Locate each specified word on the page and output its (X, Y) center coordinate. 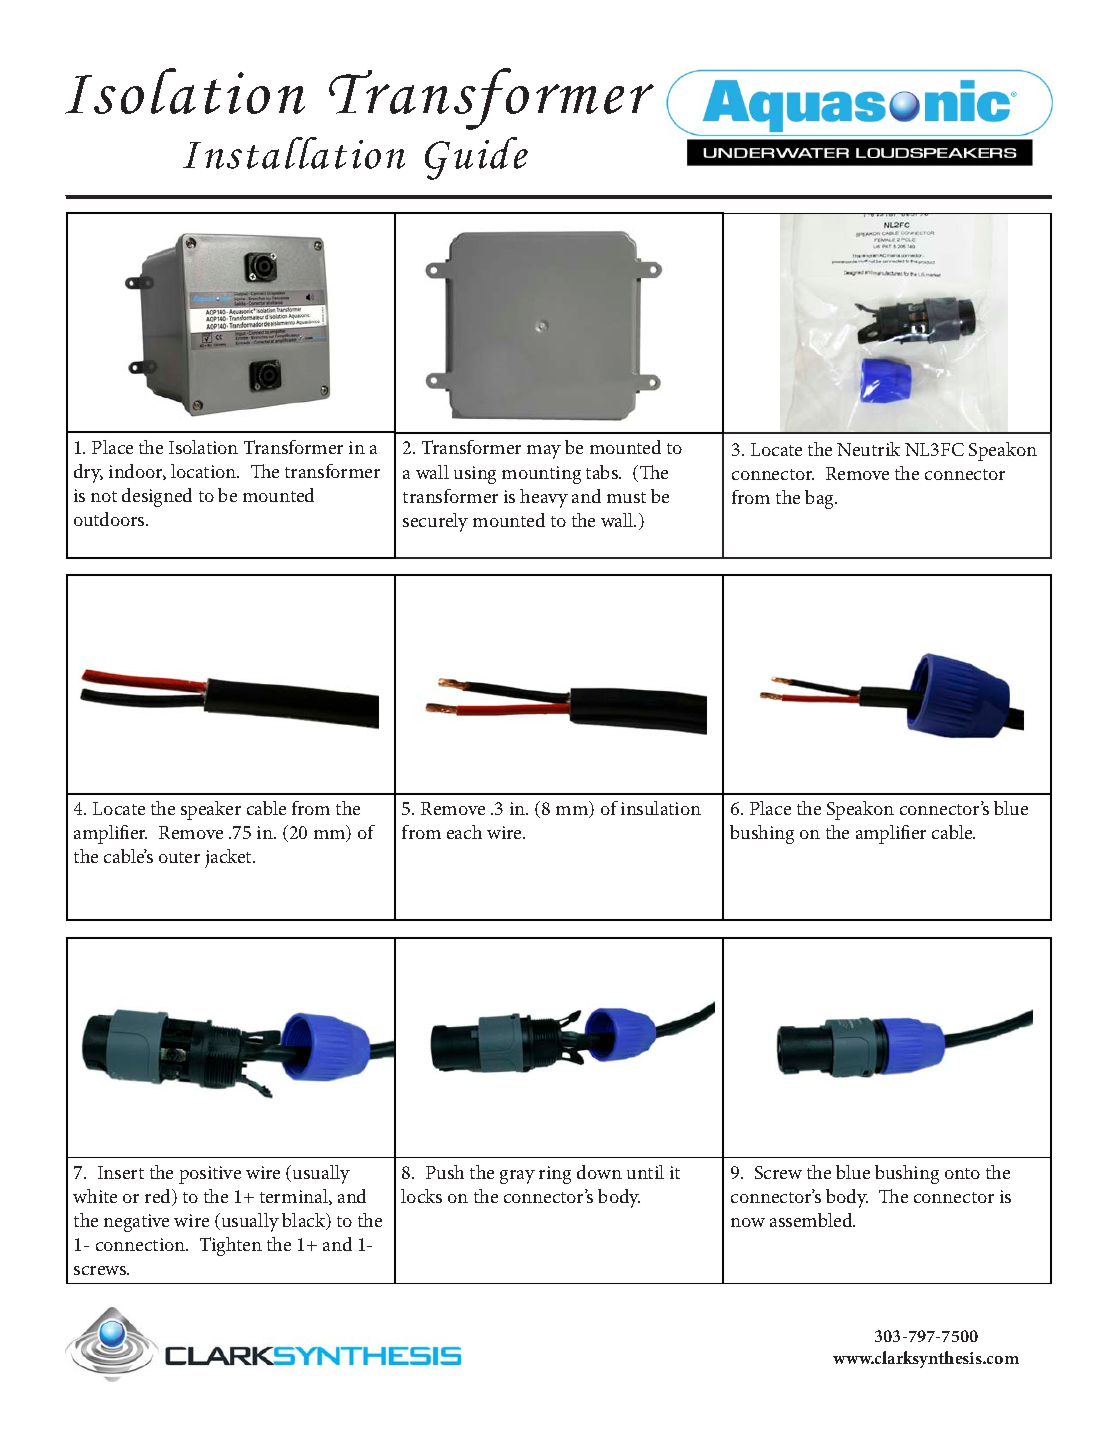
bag (821, 499)
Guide (476, 158)
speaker (211, 810)
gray (517, 1177)
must (626, 497)
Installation (294, 153)
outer (179, 857)
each (464, 832)
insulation (661, 808)
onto (962, 1173)
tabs (603, 472)
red (159, 1197)
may (544, 452)
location (204, 471)
